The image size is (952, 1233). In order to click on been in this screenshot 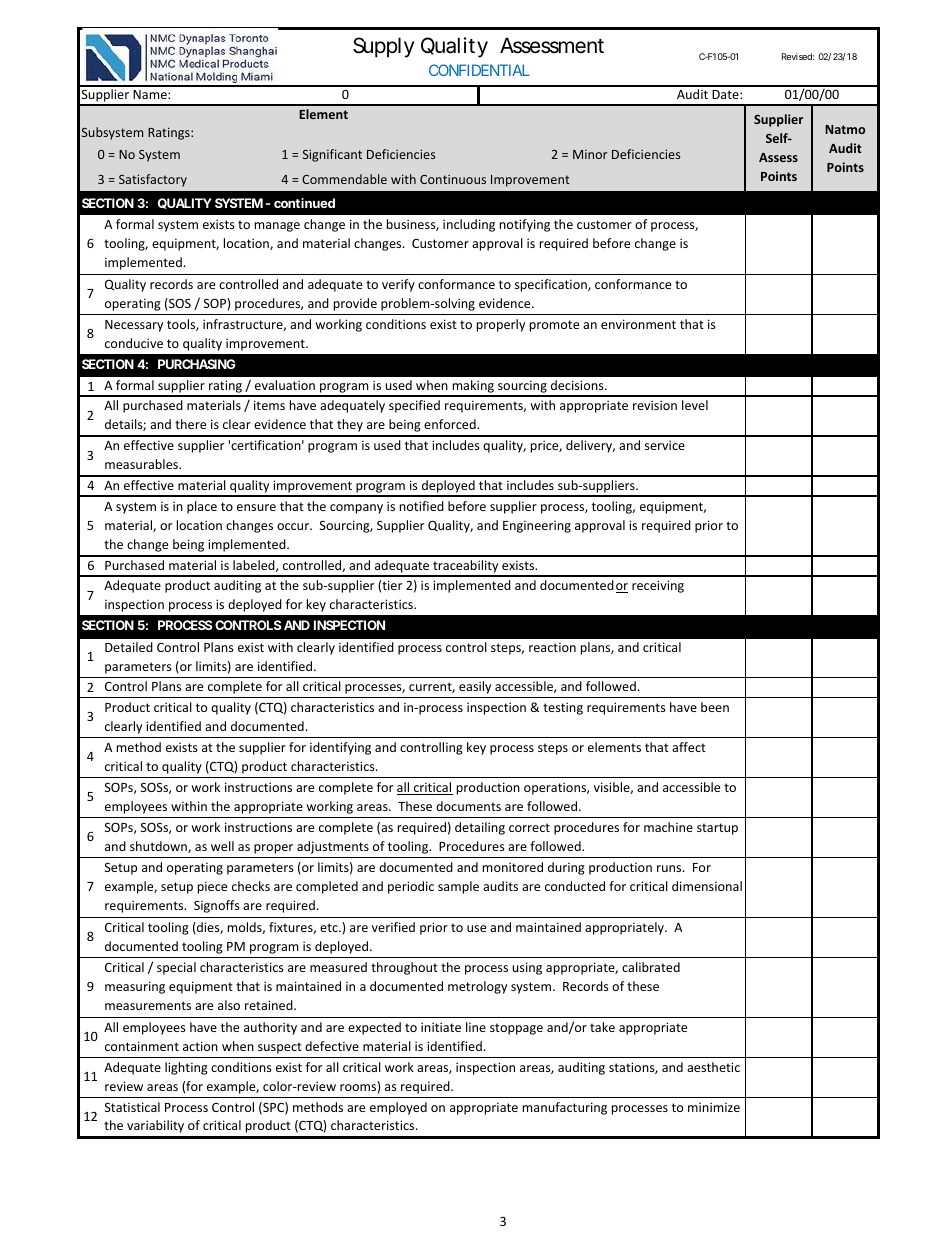, I will do `click(715, 707)`.
